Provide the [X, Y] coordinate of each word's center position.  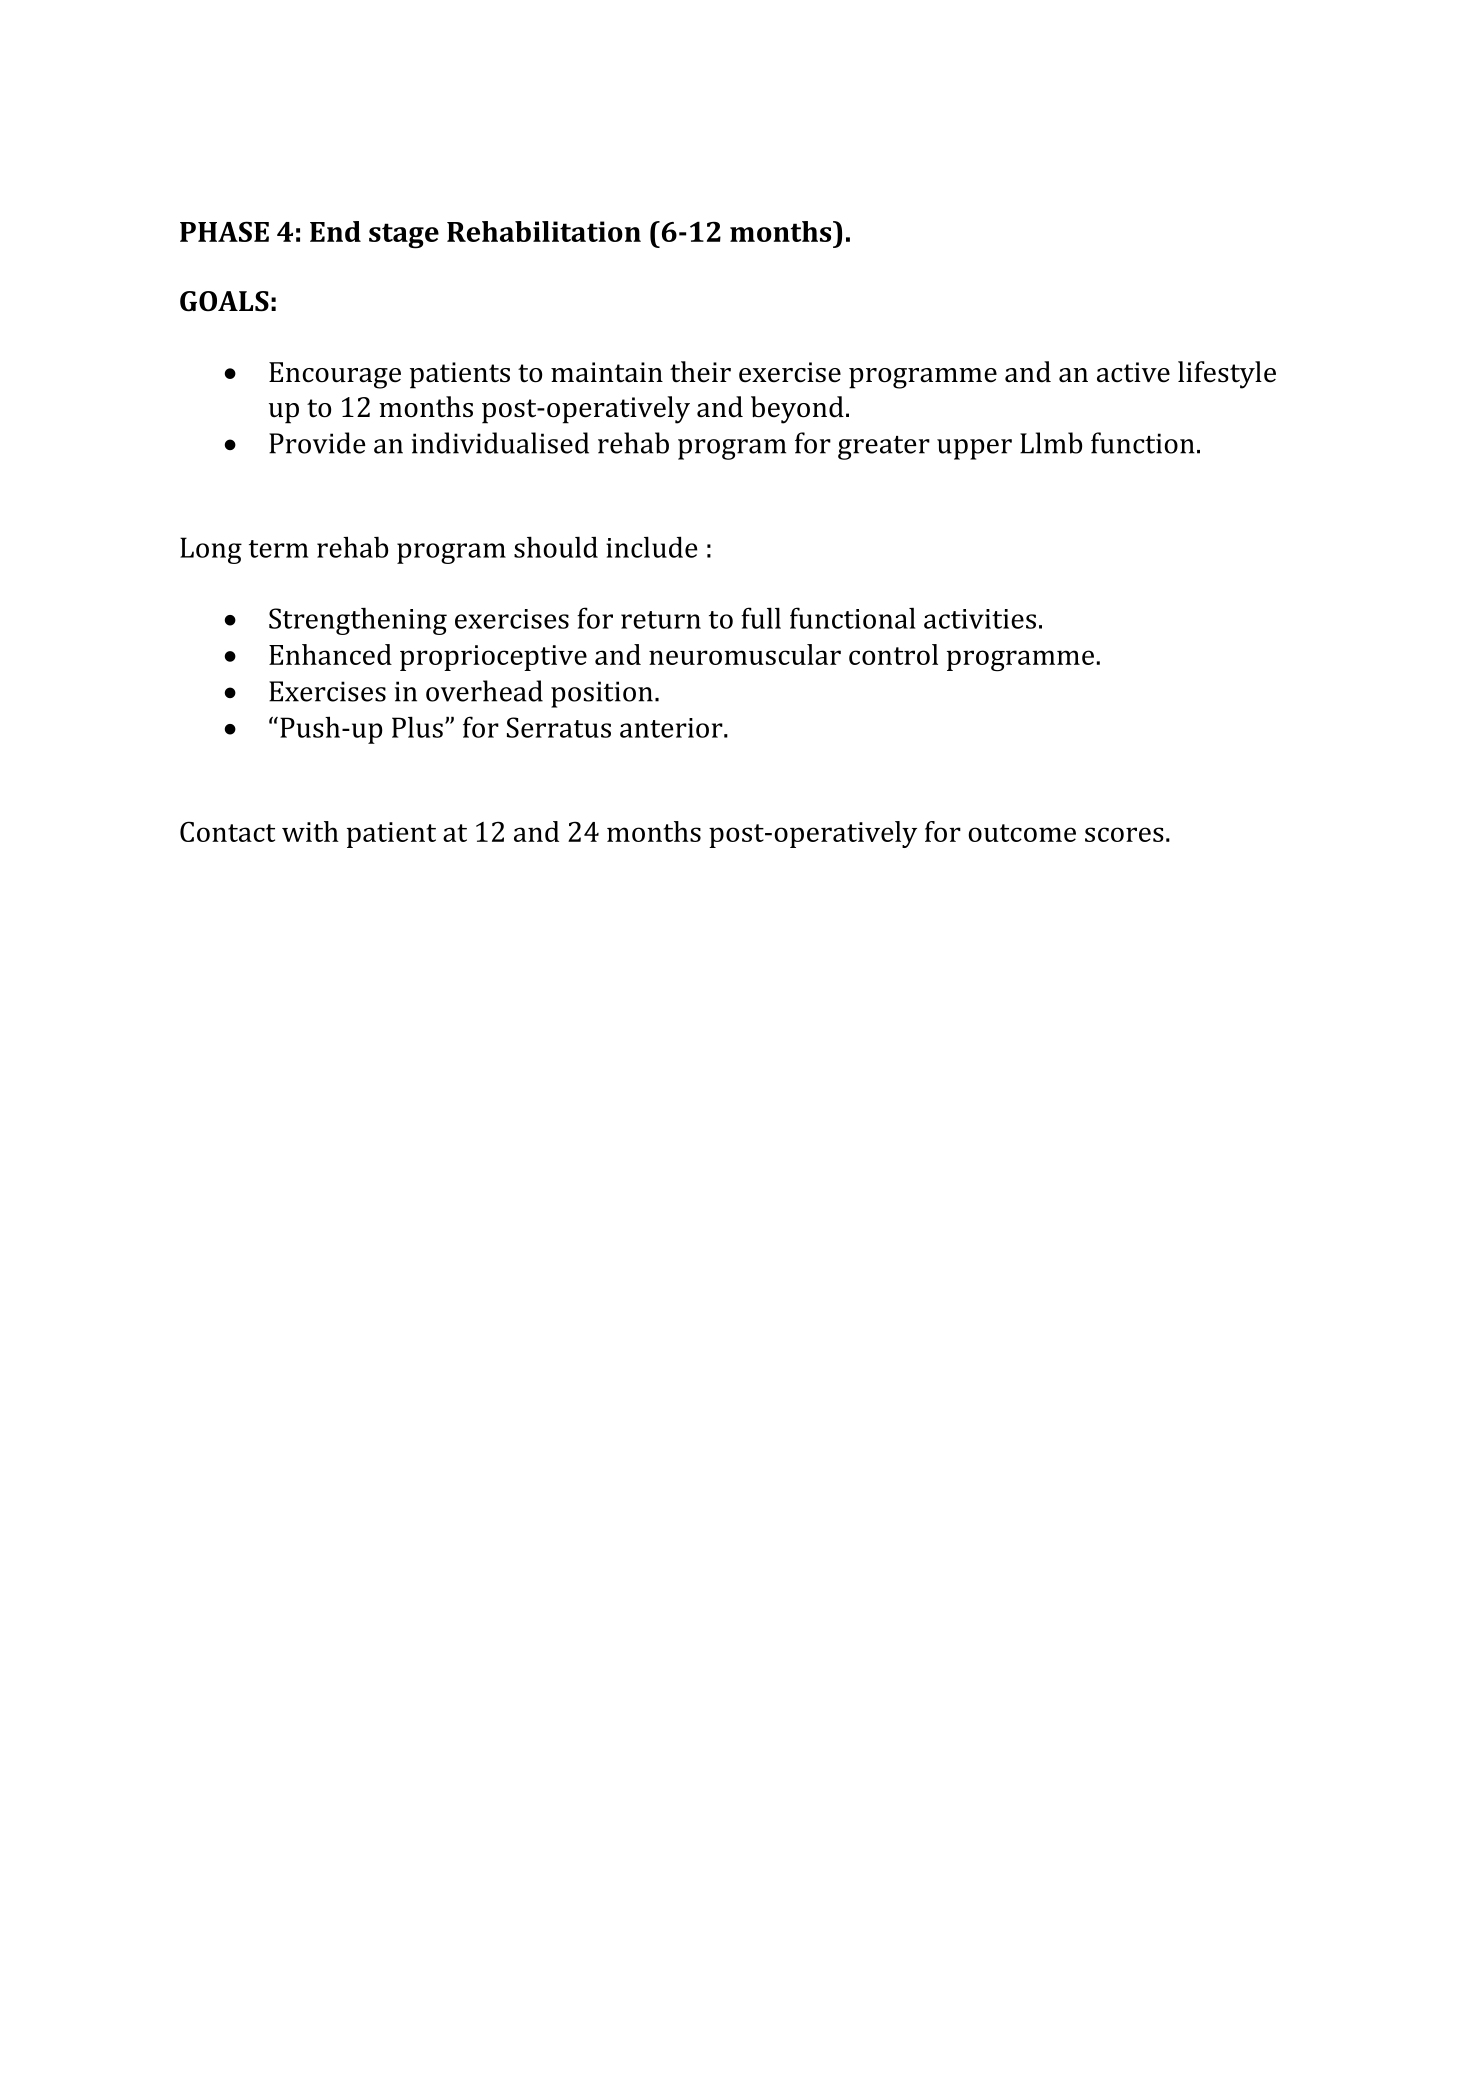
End [335, 231]
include [651, 547]
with [310, 831]
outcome [1022, 833]
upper [974, 449]
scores [1124, 834]
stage [404, 236]
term [278, 549]
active [1133, 372]
